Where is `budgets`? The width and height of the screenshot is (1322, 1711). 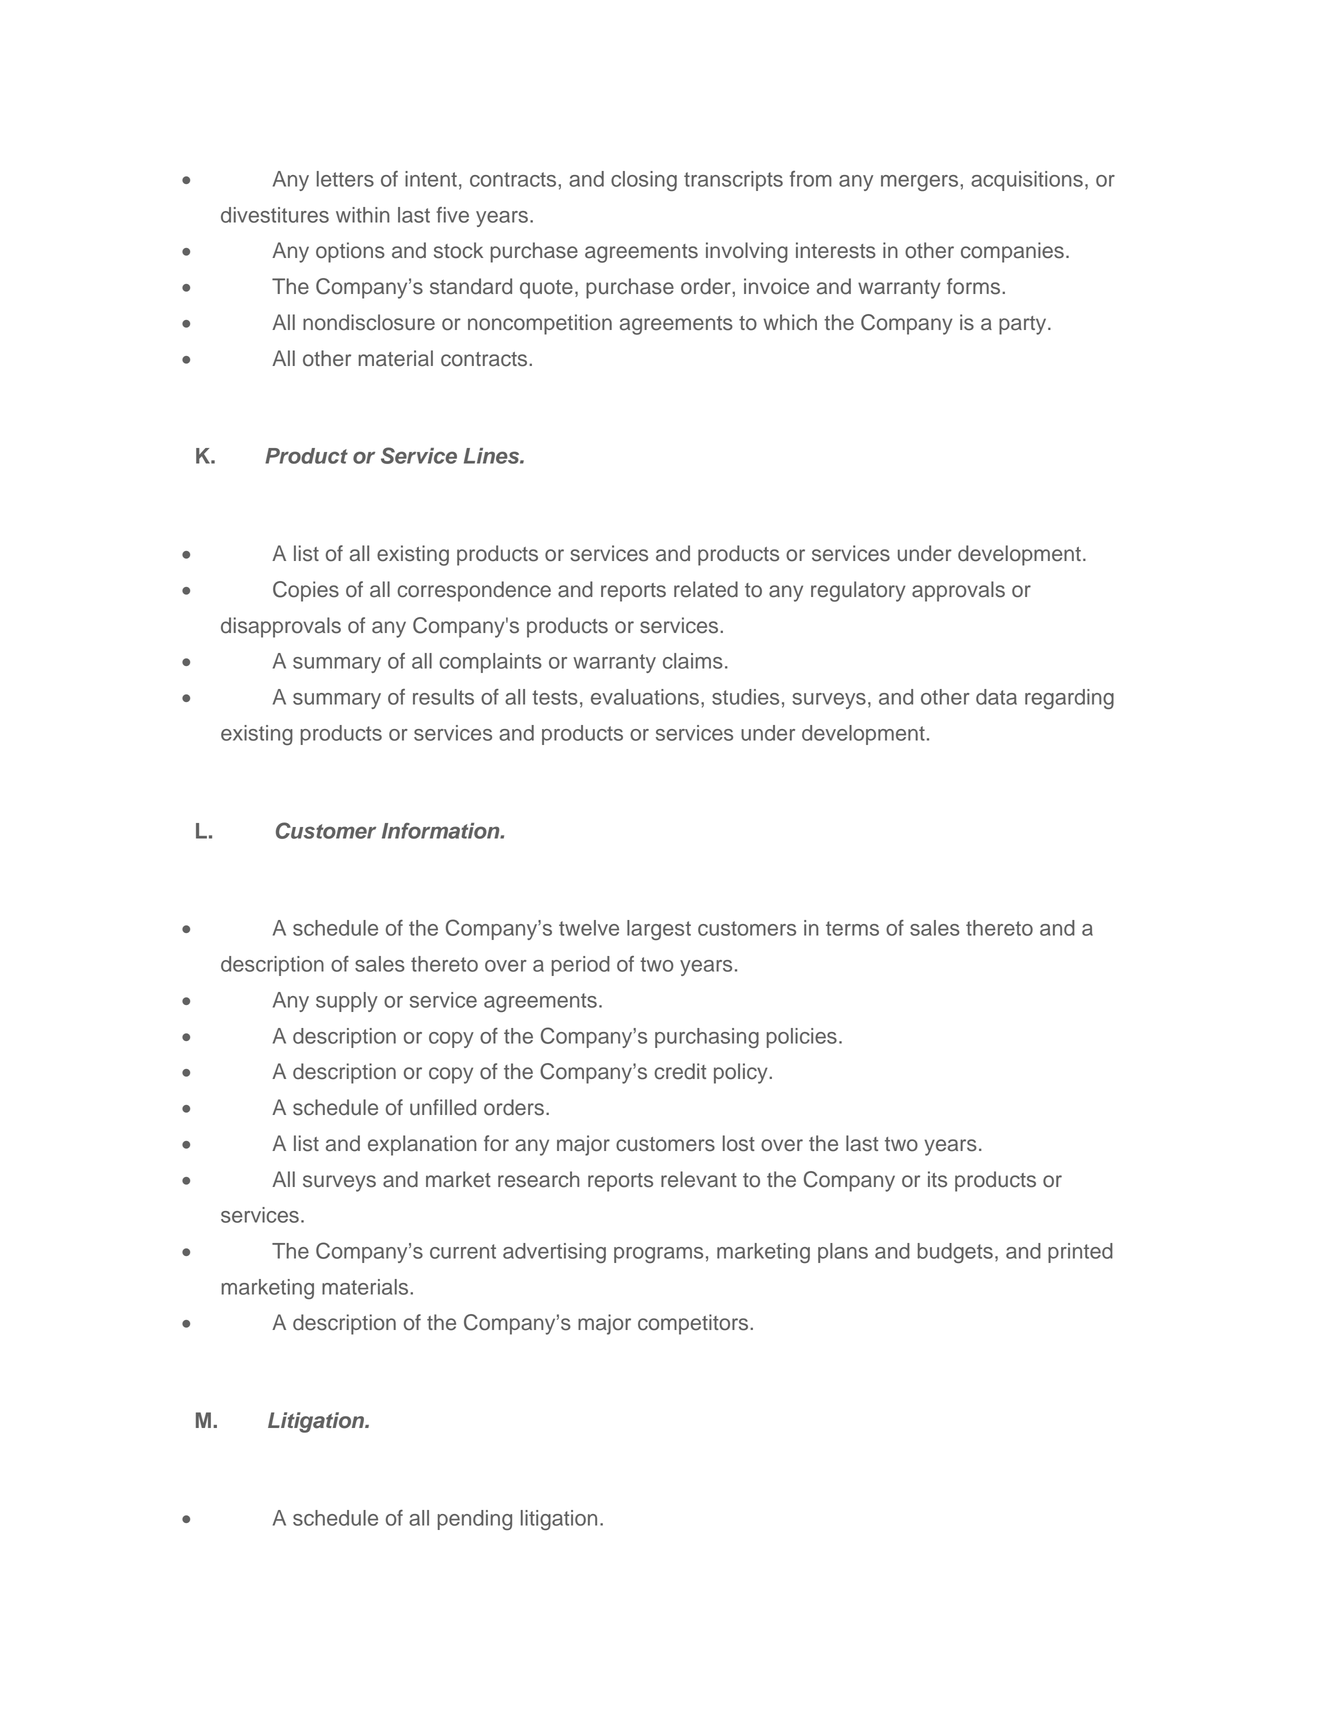 budgets is located at coordinates (955, 1253).
